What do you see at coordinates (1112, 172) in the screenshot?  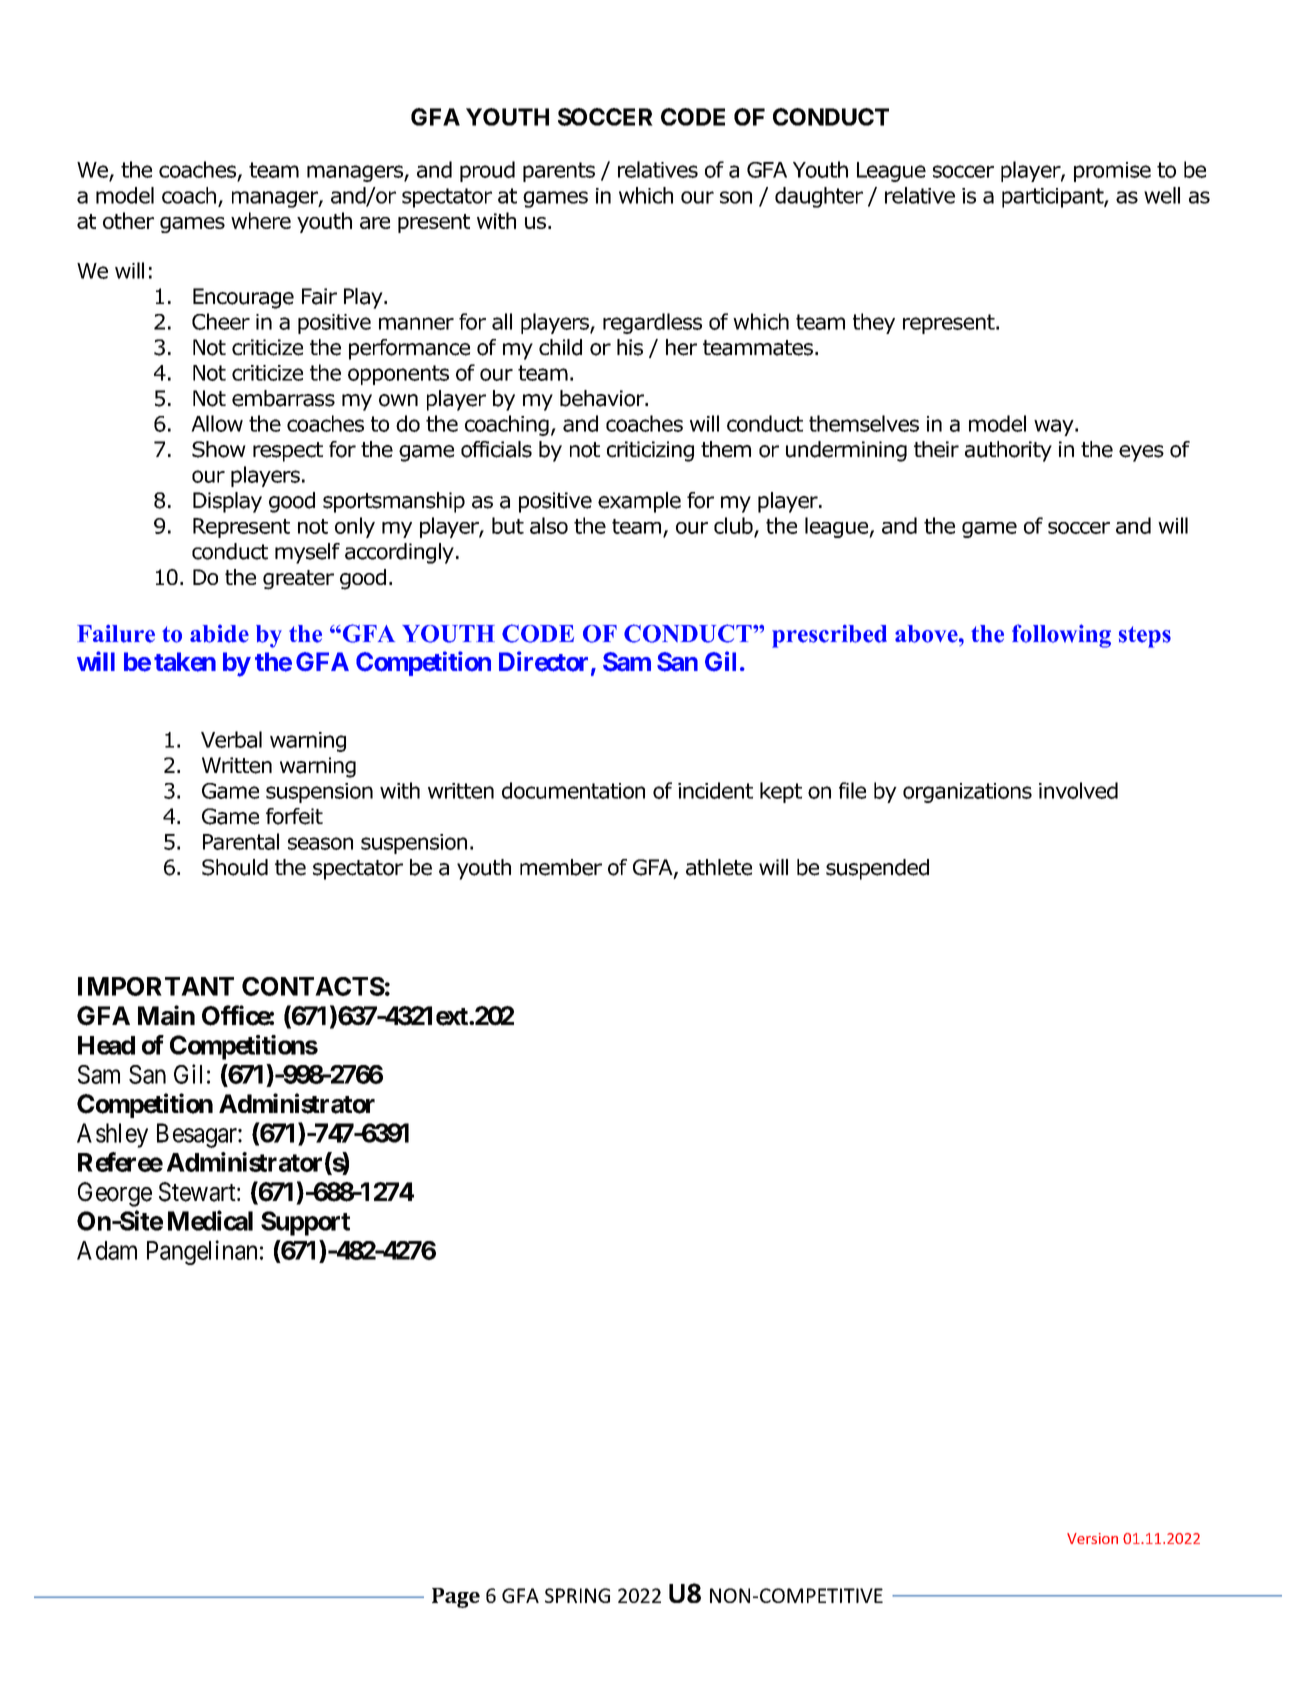 I see `promise` at bounding box center [1112, 172].
